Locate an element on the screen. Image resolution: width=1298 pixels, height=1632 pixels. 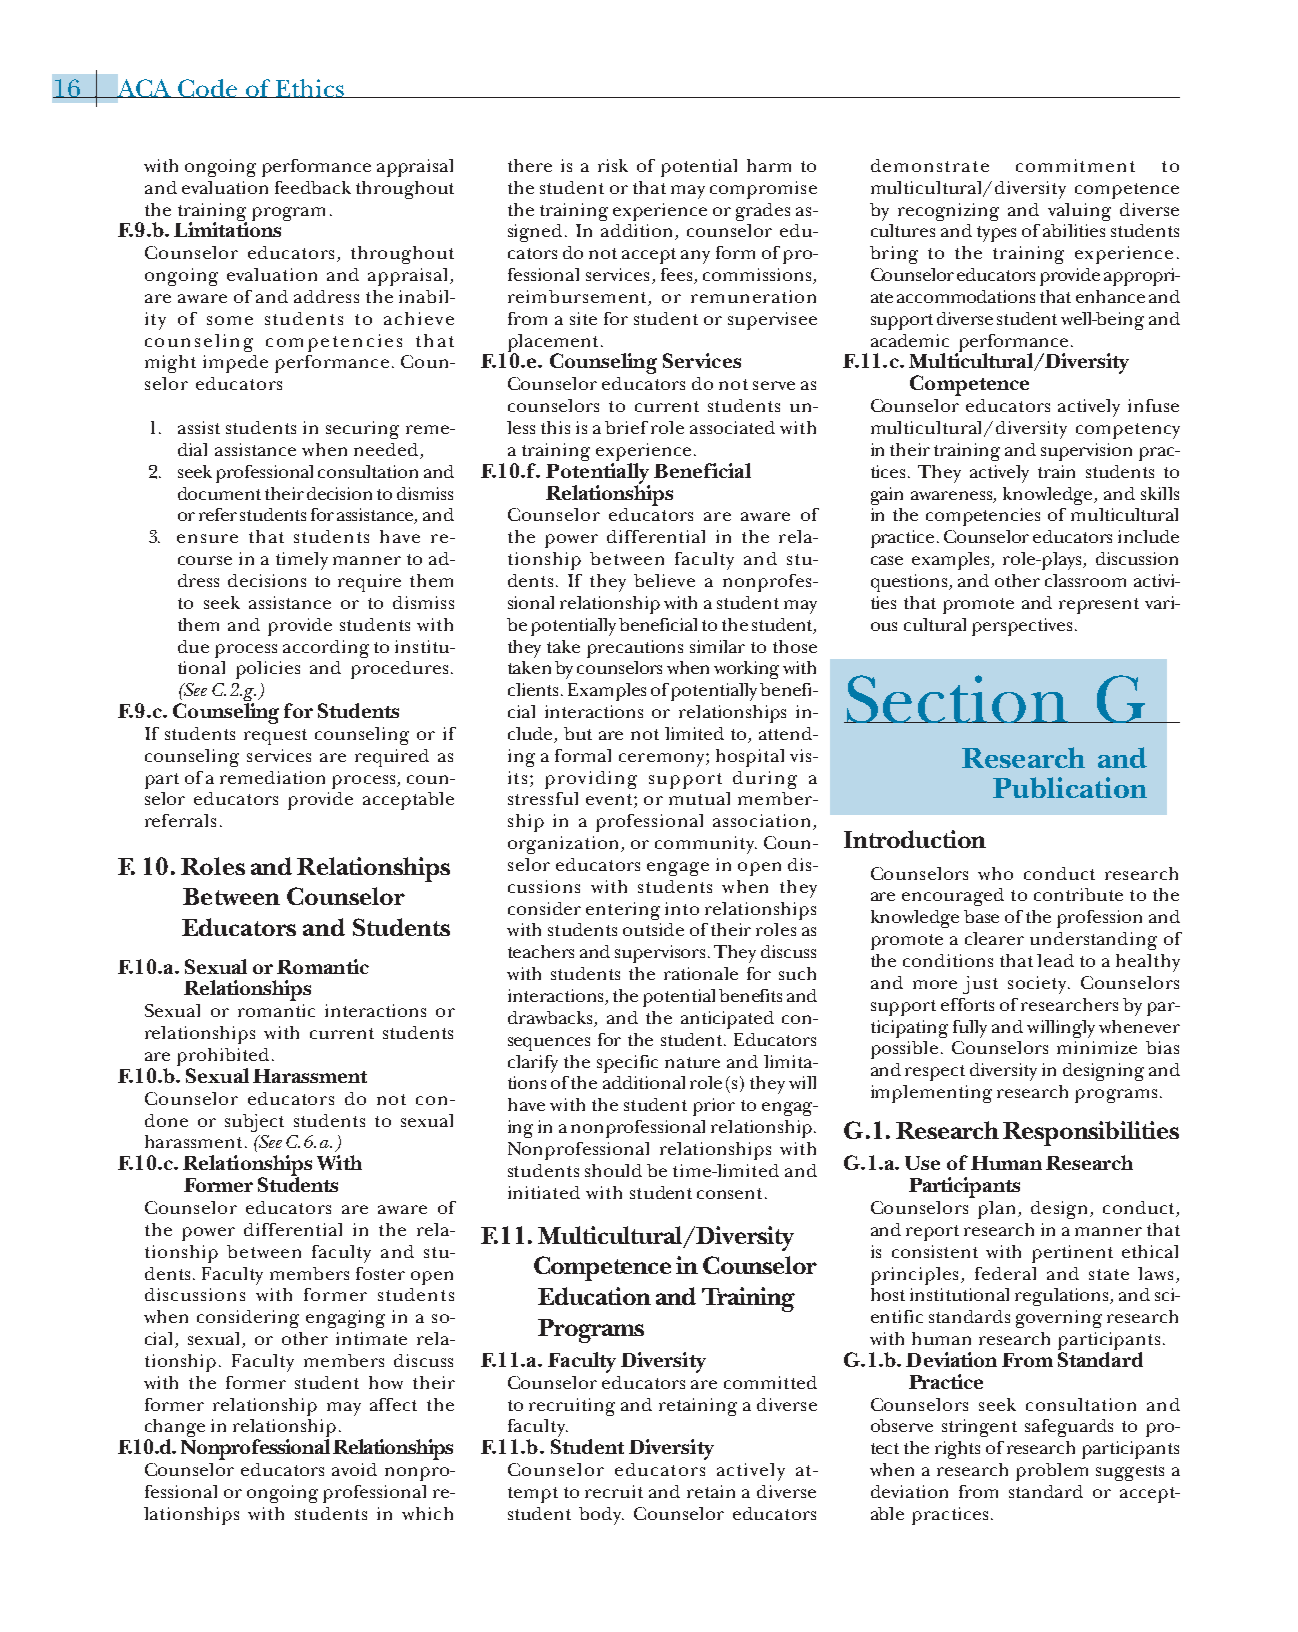
body is located at coordinates (601, 1516).
